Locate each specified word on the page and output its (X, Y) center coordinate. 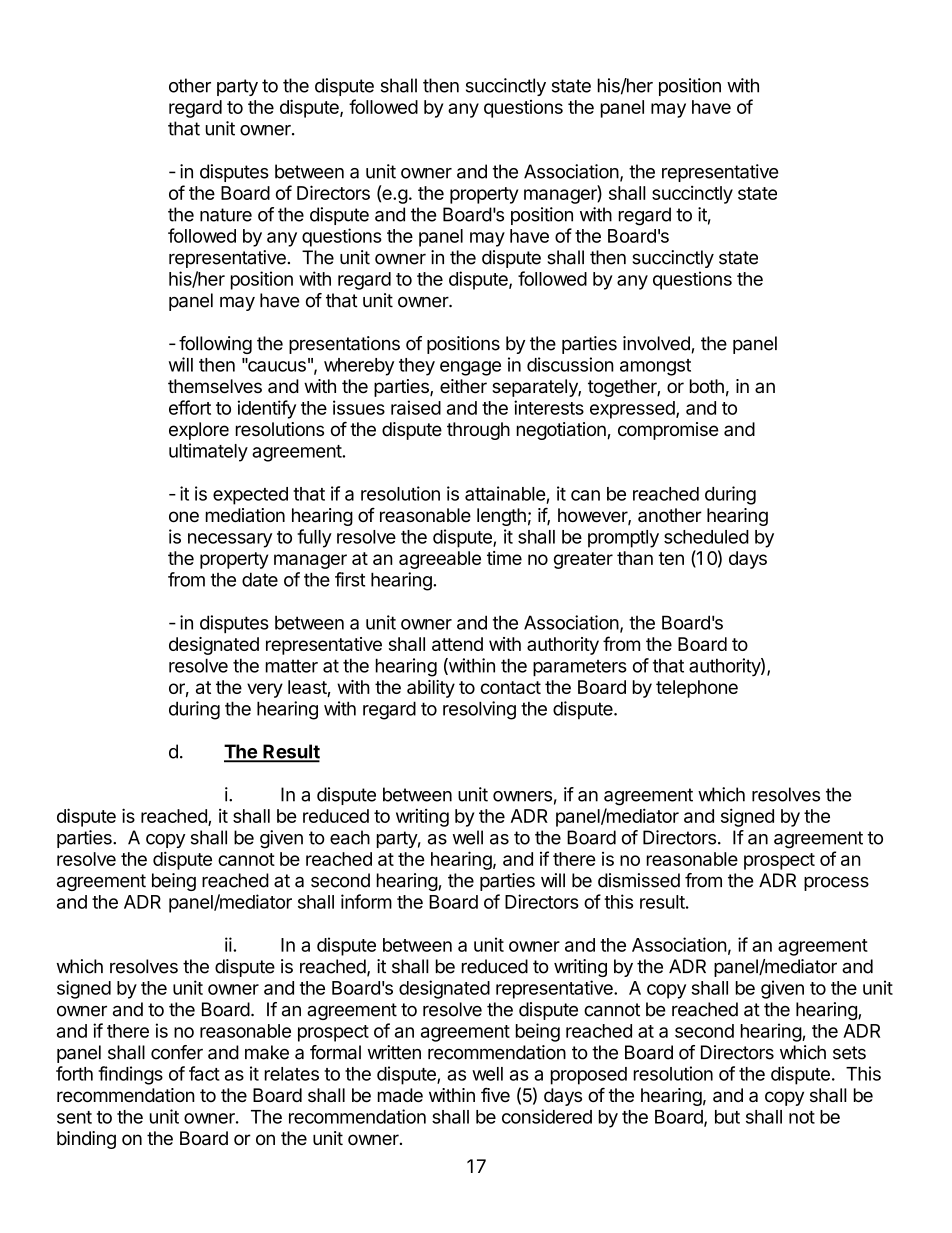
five (495, 1095)
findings (130, 1075)
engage (470, 368)
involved (657, 344)
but (727, 1117)
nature (226, 215)
